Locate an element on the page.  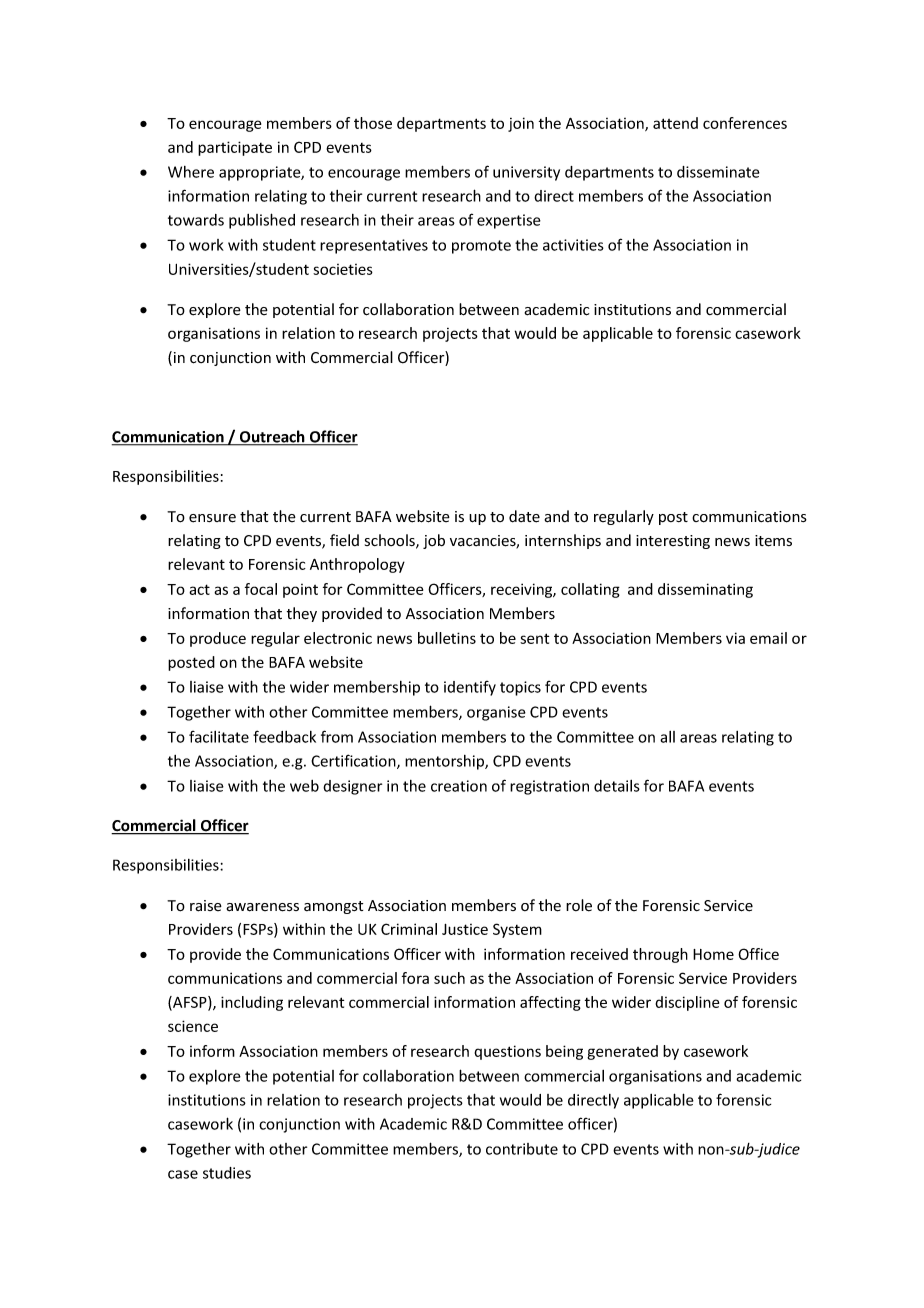
produce is located at coordinates (218, 639).
